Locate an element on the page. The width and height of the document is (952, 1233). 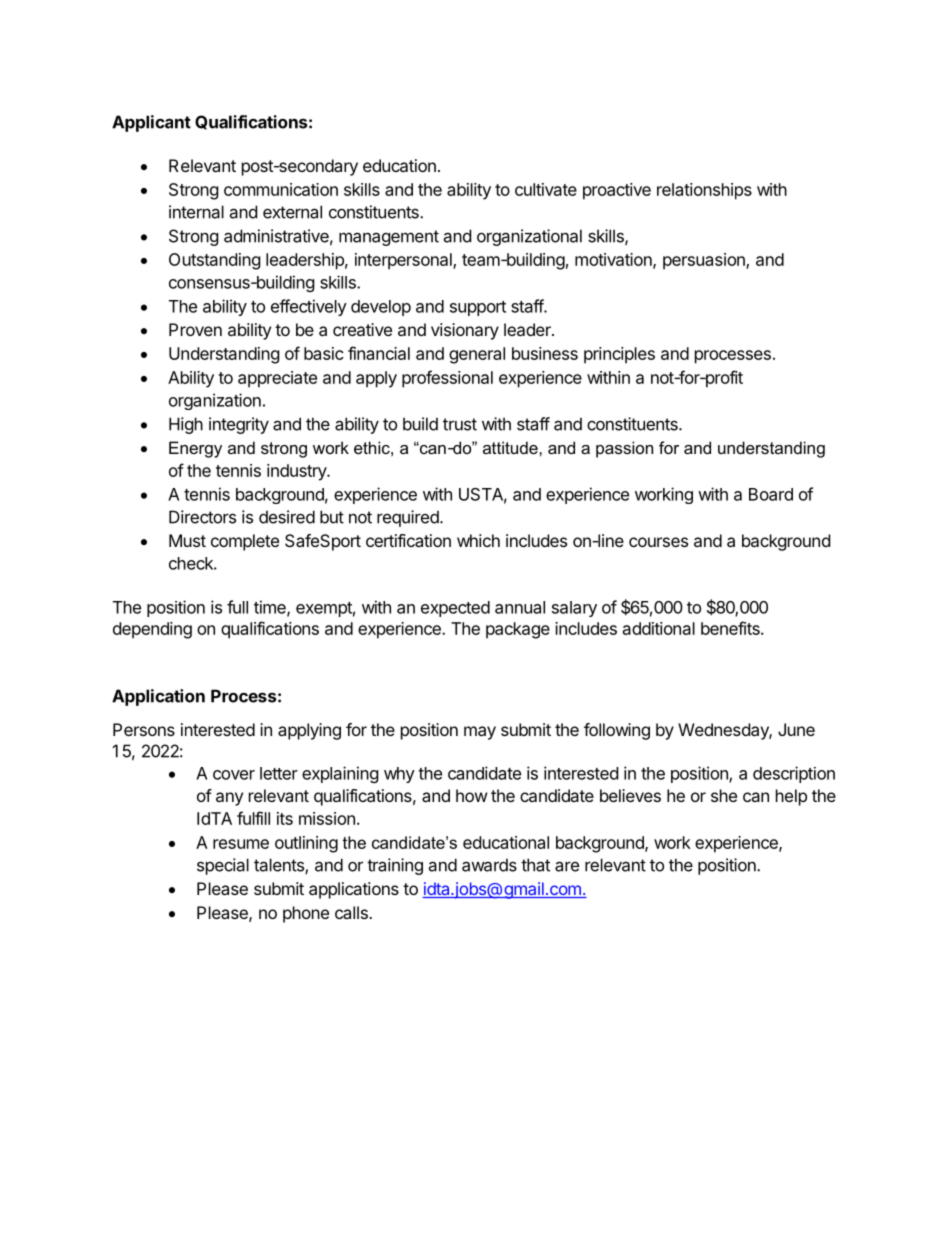
relationships is located at coordinates (704, 191).
